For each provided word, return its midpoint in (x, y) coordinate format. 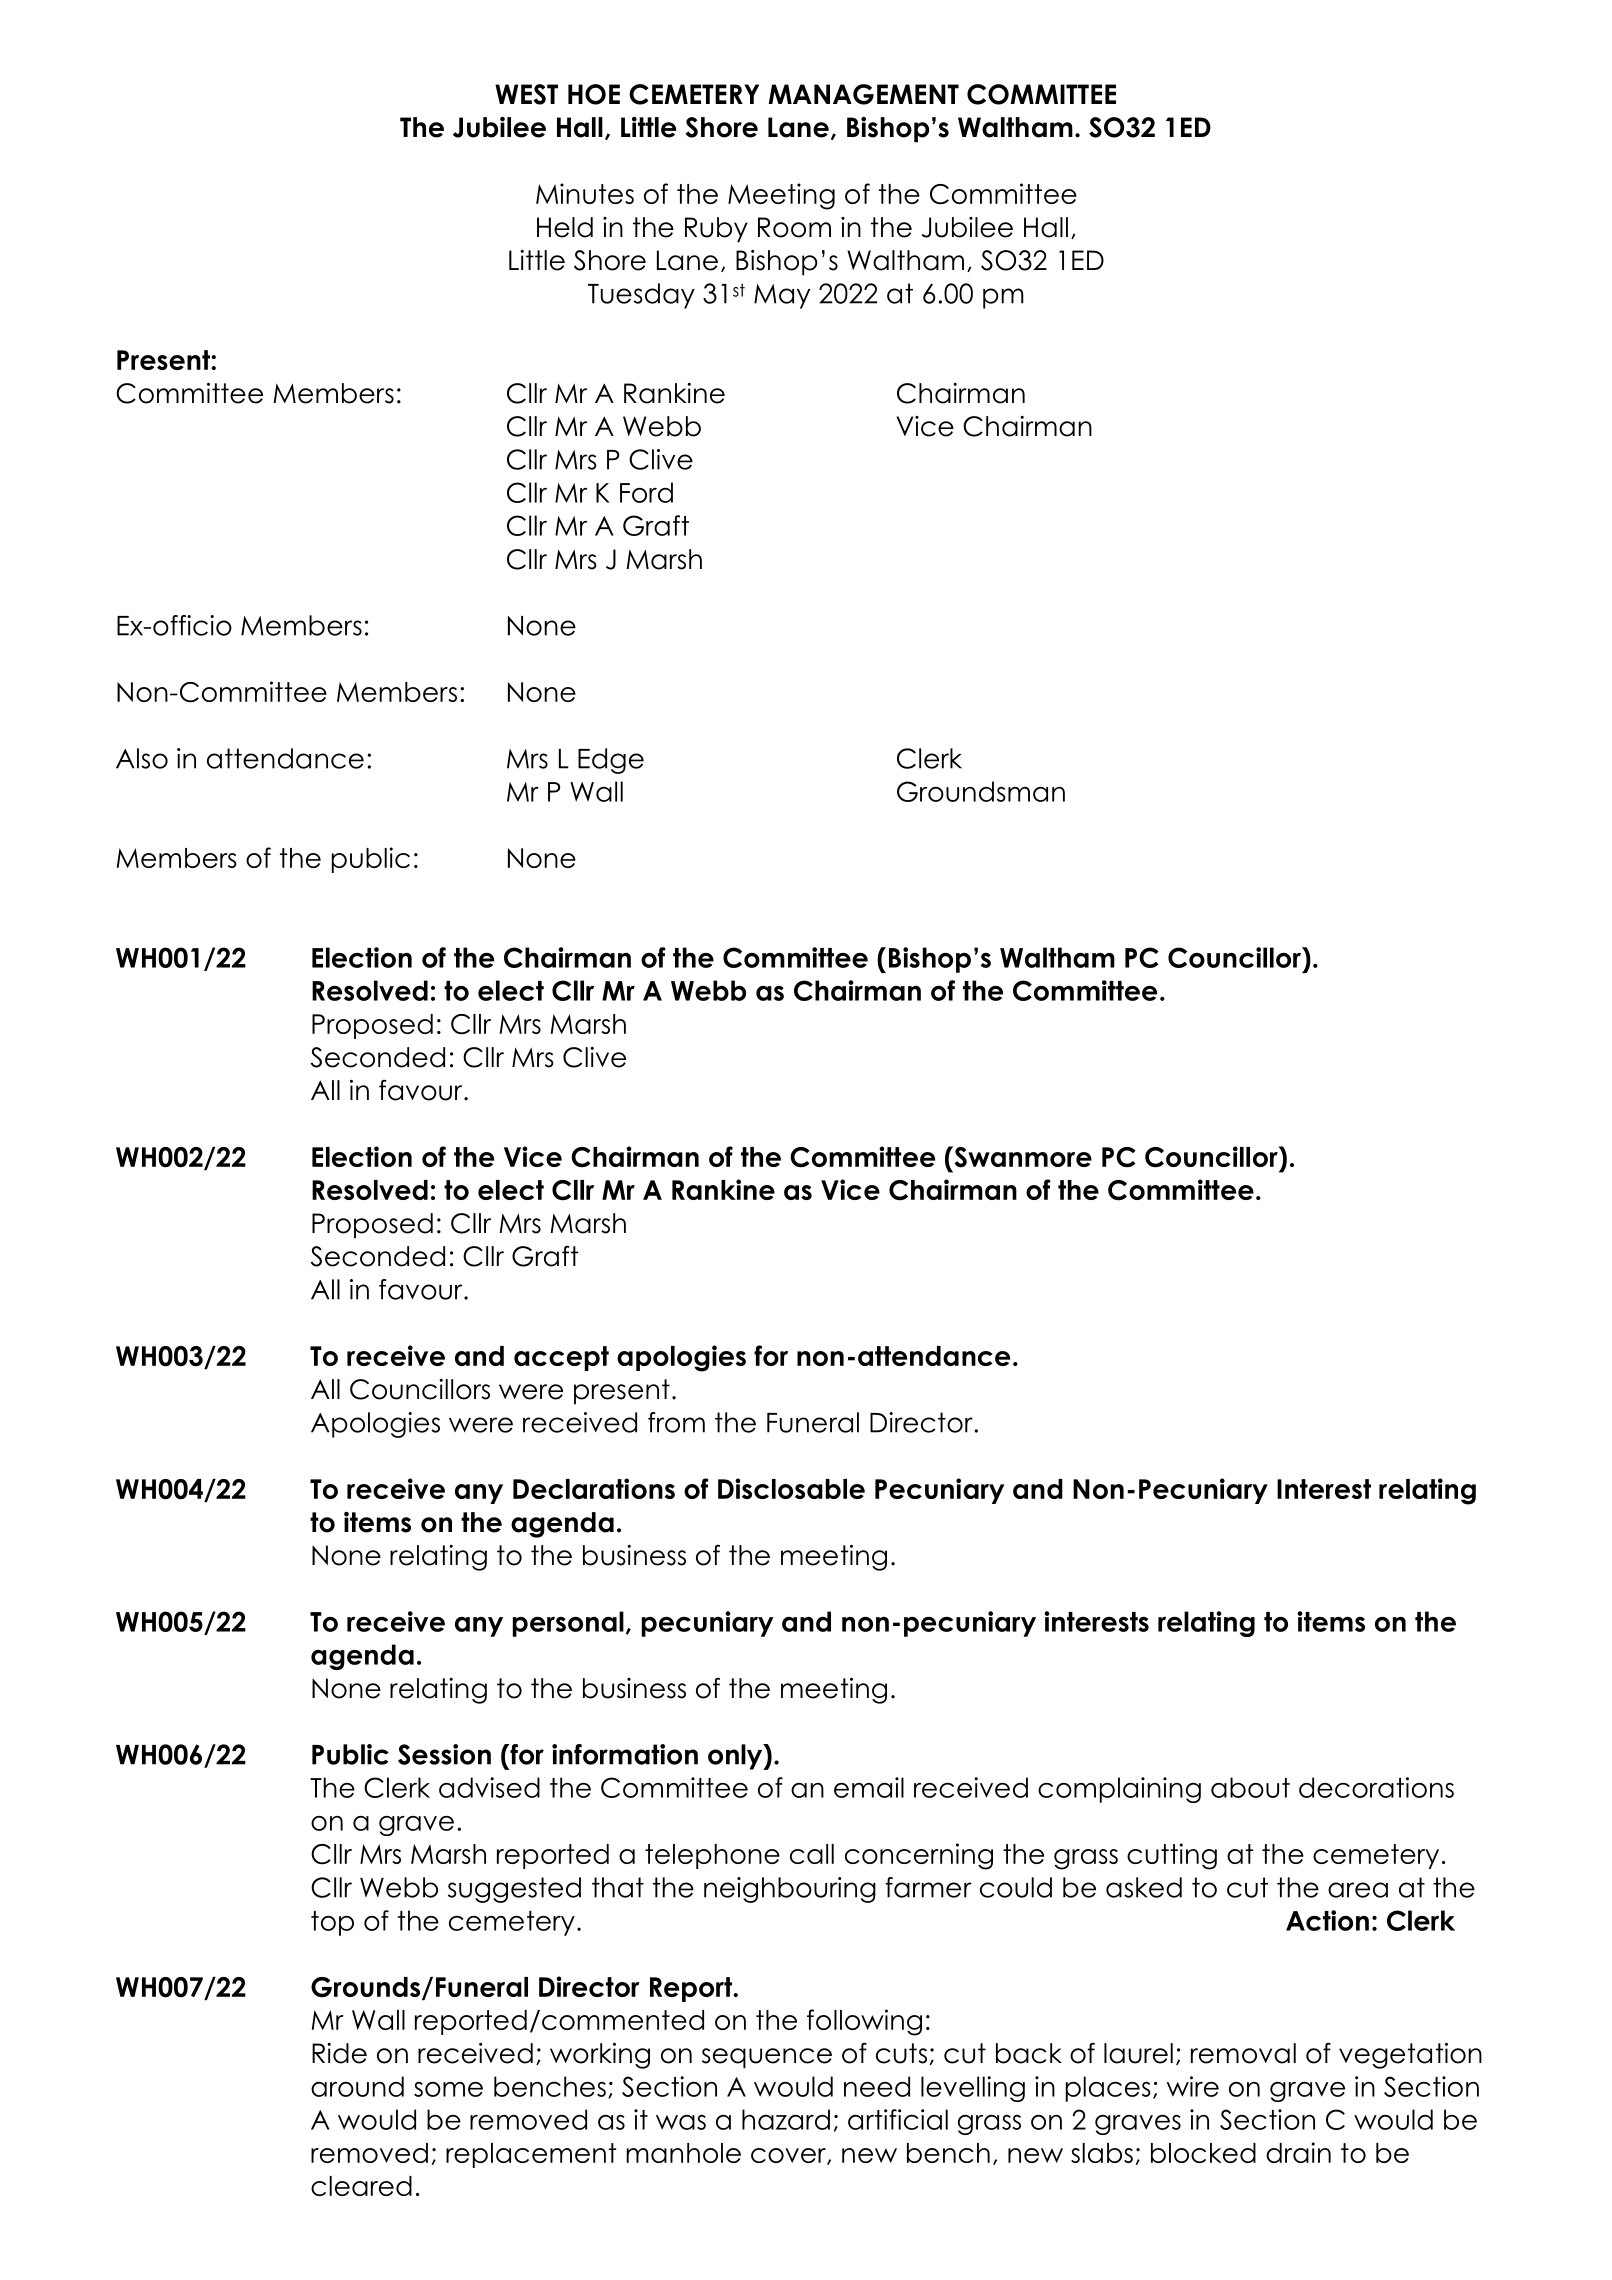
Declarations (594, 1488)
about (1250, 1787)
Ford (646, 492)
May (782, 296)
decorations (1376, 1787)
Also (142, 758)
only (736, 1757)
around (357, 2086)
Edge (611, 761)
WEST (526, 94)
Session (444, 1754)
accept (561, 1358)
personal (568, 1624)
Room (794, 227)
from (676, 1422)
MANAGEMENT (864, 94)
